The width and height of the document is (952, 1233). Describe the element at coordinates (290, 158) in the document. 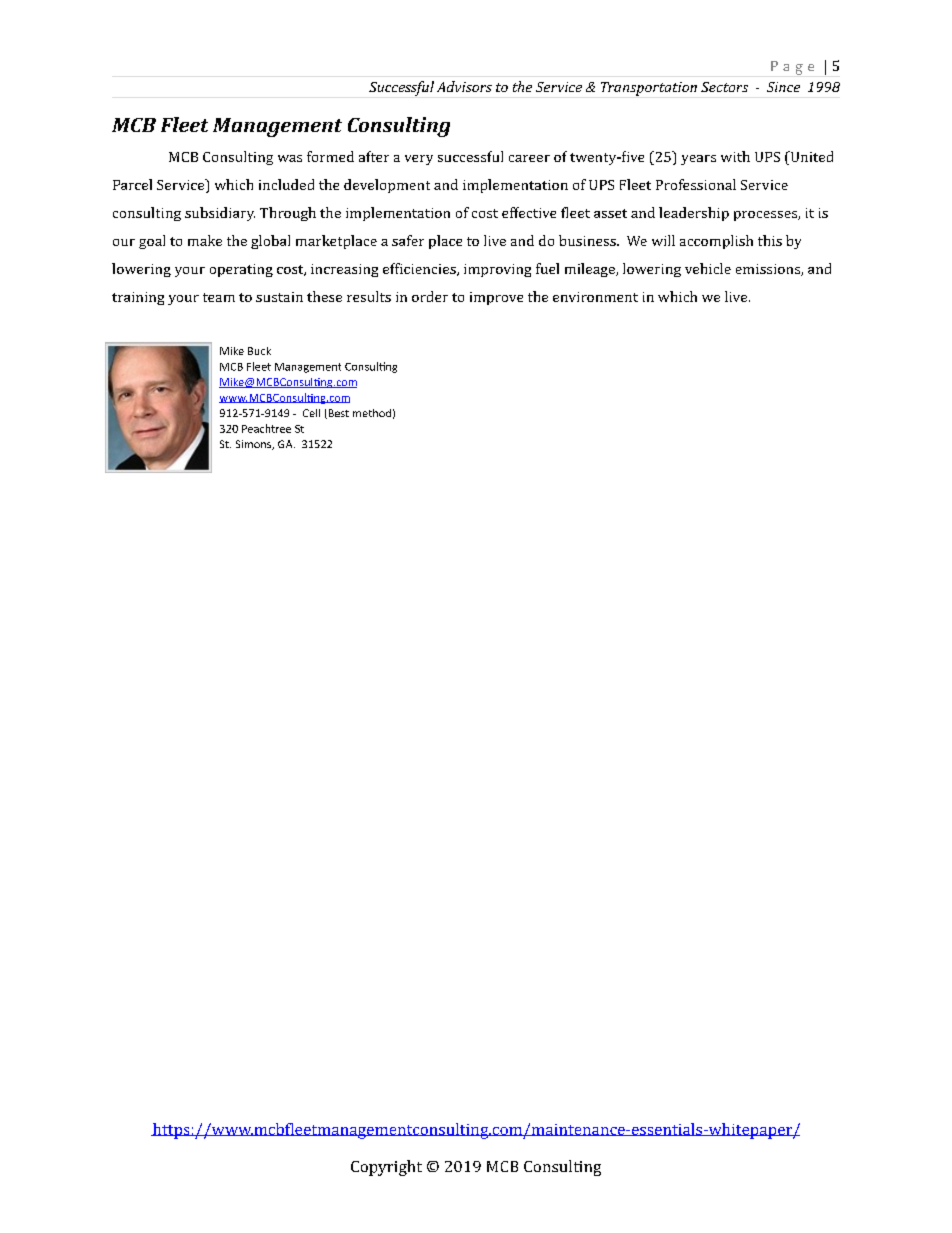

I see `was` at that location.
